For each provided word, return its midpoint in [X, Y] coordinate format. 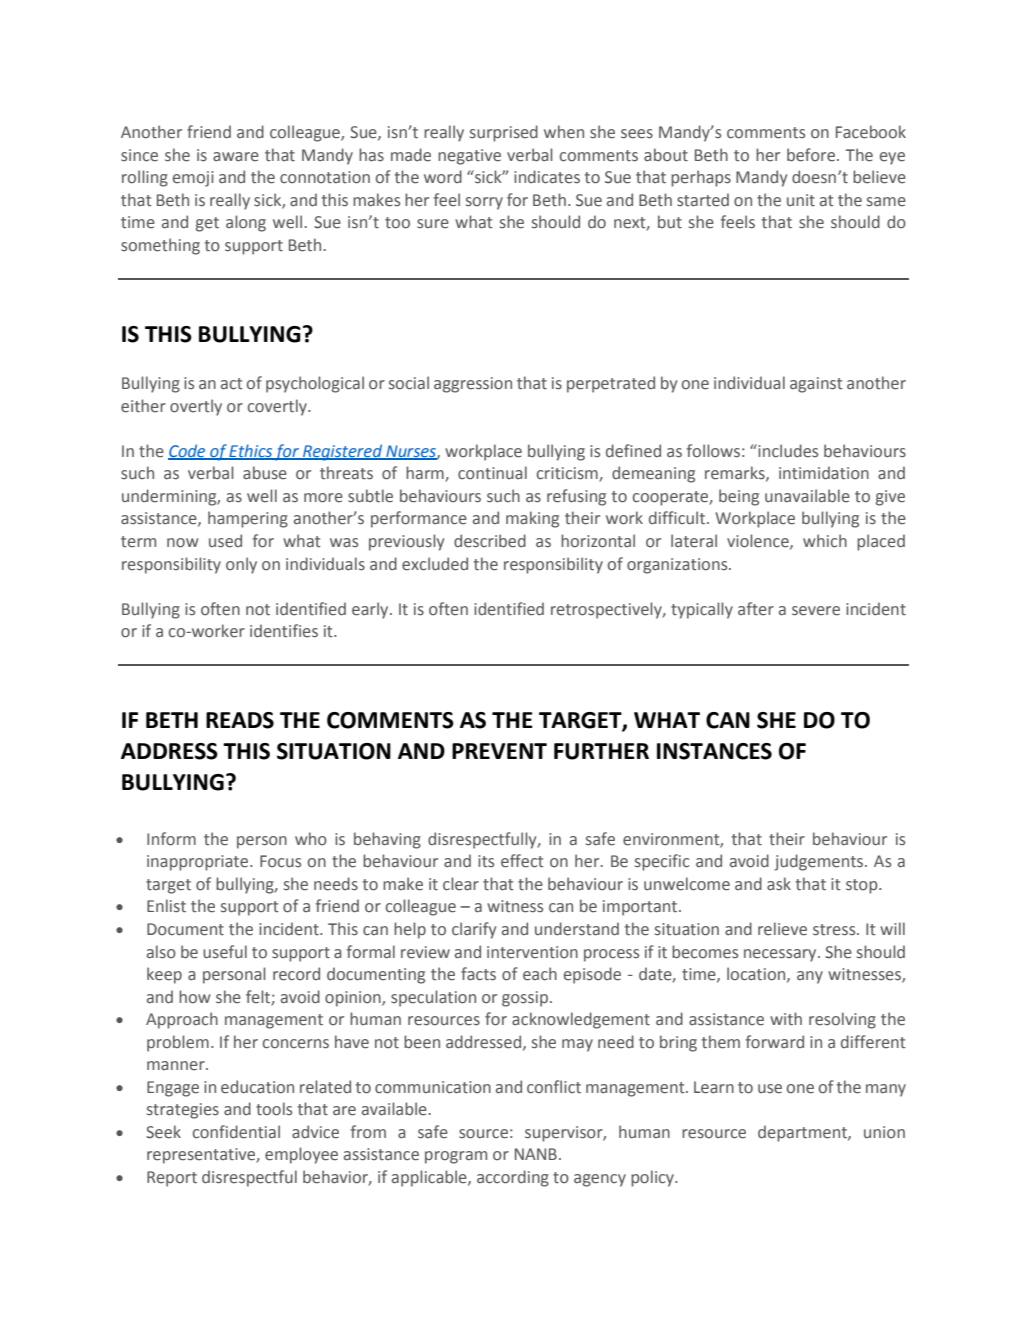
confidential [236, 1132]
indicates [547, 177]
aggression [473, 385]
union [884, 1132]
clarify [474, 930]
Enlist [166, 906]
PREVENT [499, 751]
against [816, 385]
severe [816, 611]
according [513, 1178]
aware [236, 157]
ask [779, 883]
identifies [284, 631]
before [812, 155]
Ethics [251, 451]
